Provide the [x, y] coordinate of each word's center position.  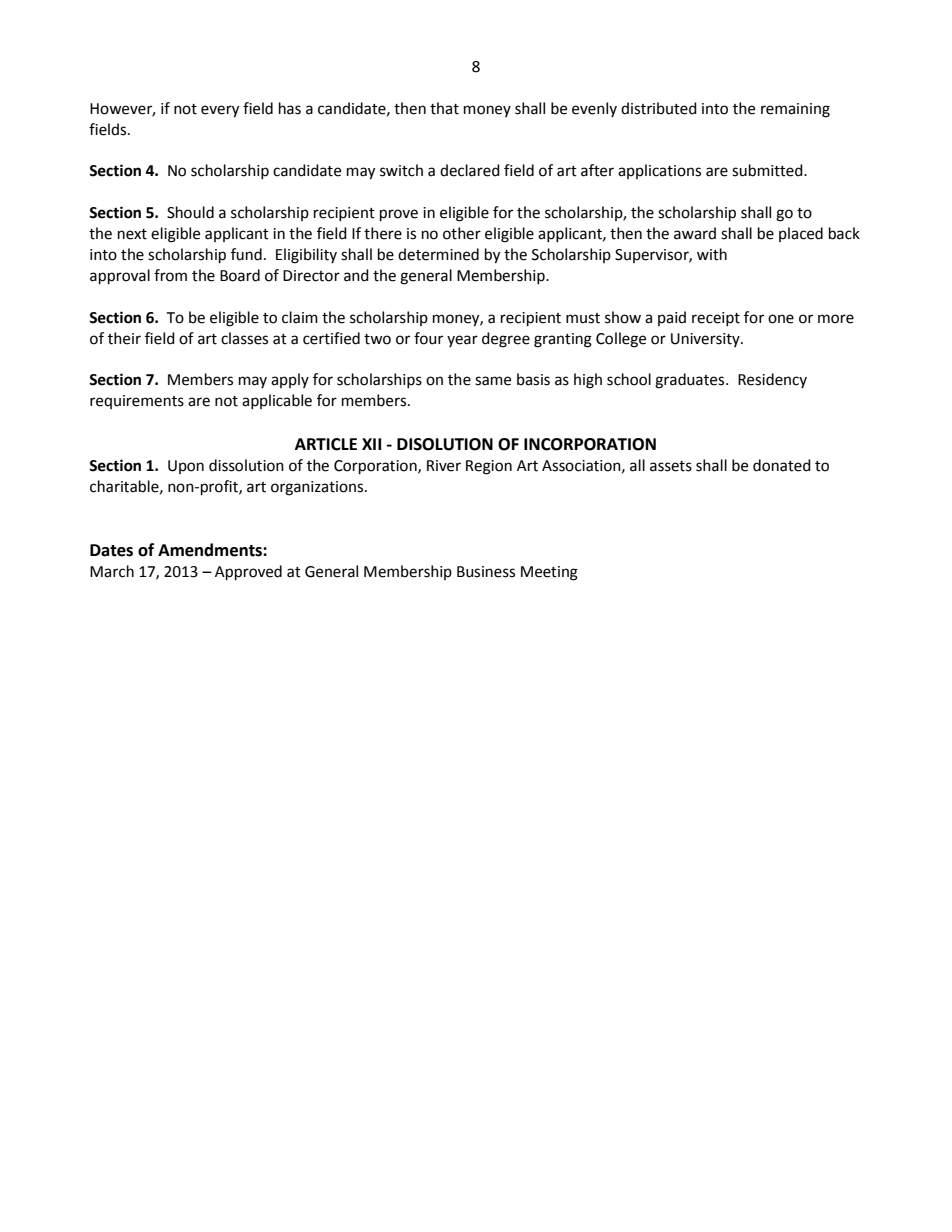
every [220, 111]
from [170, 275]
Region [489, 467]
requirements [137, 402]
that [444, 108]
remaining [795, 110]
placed [801, 234]
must [583, 318]
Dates [111, 550]
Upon [186, 467]
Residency [772, 380]
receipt [716, 319]
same [493, 381]
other [462, 233]
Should [190, 212]
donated [782, 465]
